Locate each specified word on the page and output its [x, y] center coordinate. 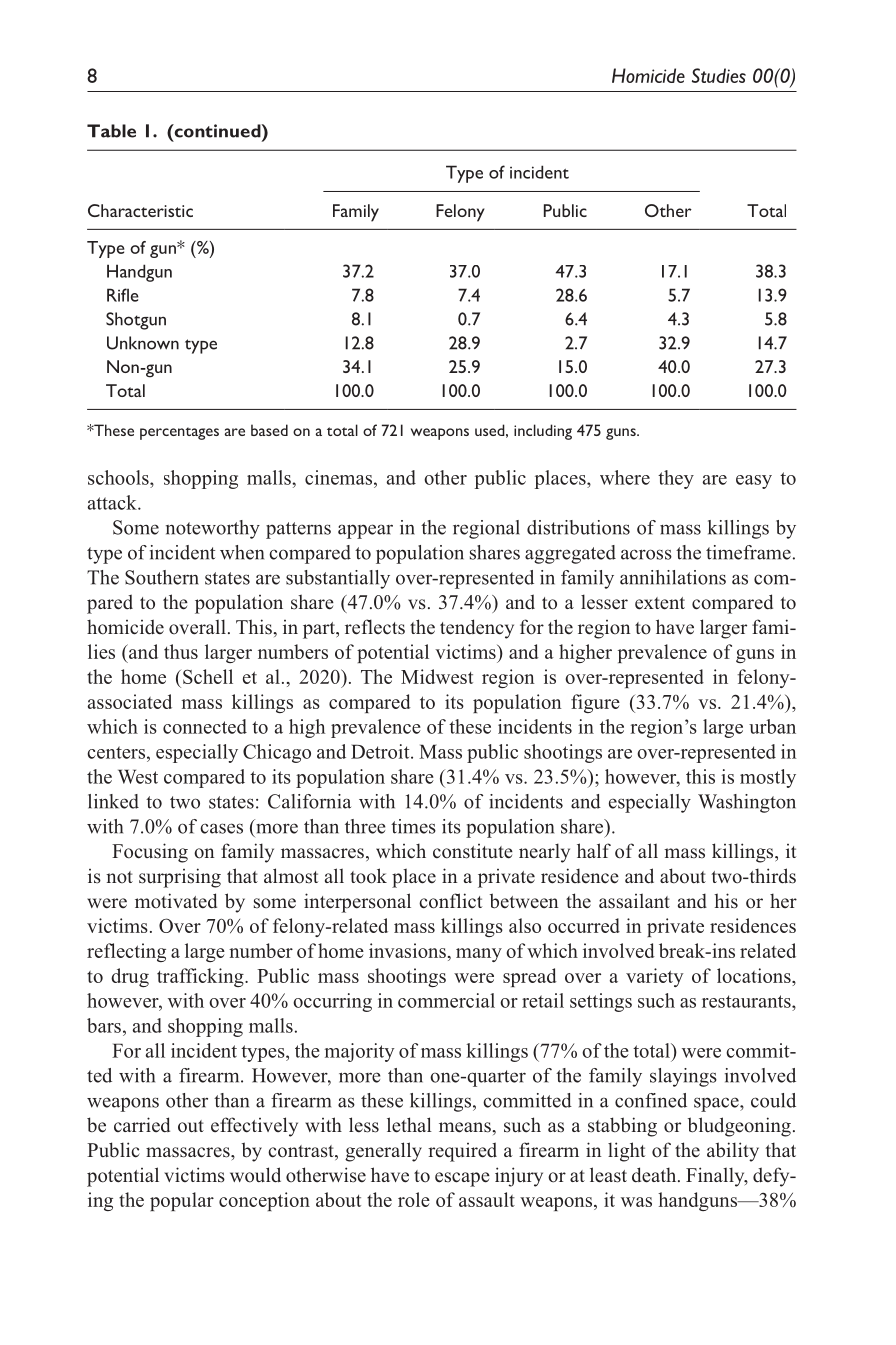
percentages [179, 433]
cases [221, 828]
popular [182, 1201]
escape [462, 1179]
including [543, 432]
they [676, 479]
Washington [747, 803]
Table [111, 131]
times [413, 826]
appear [365, 531]
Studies [719, 75]
